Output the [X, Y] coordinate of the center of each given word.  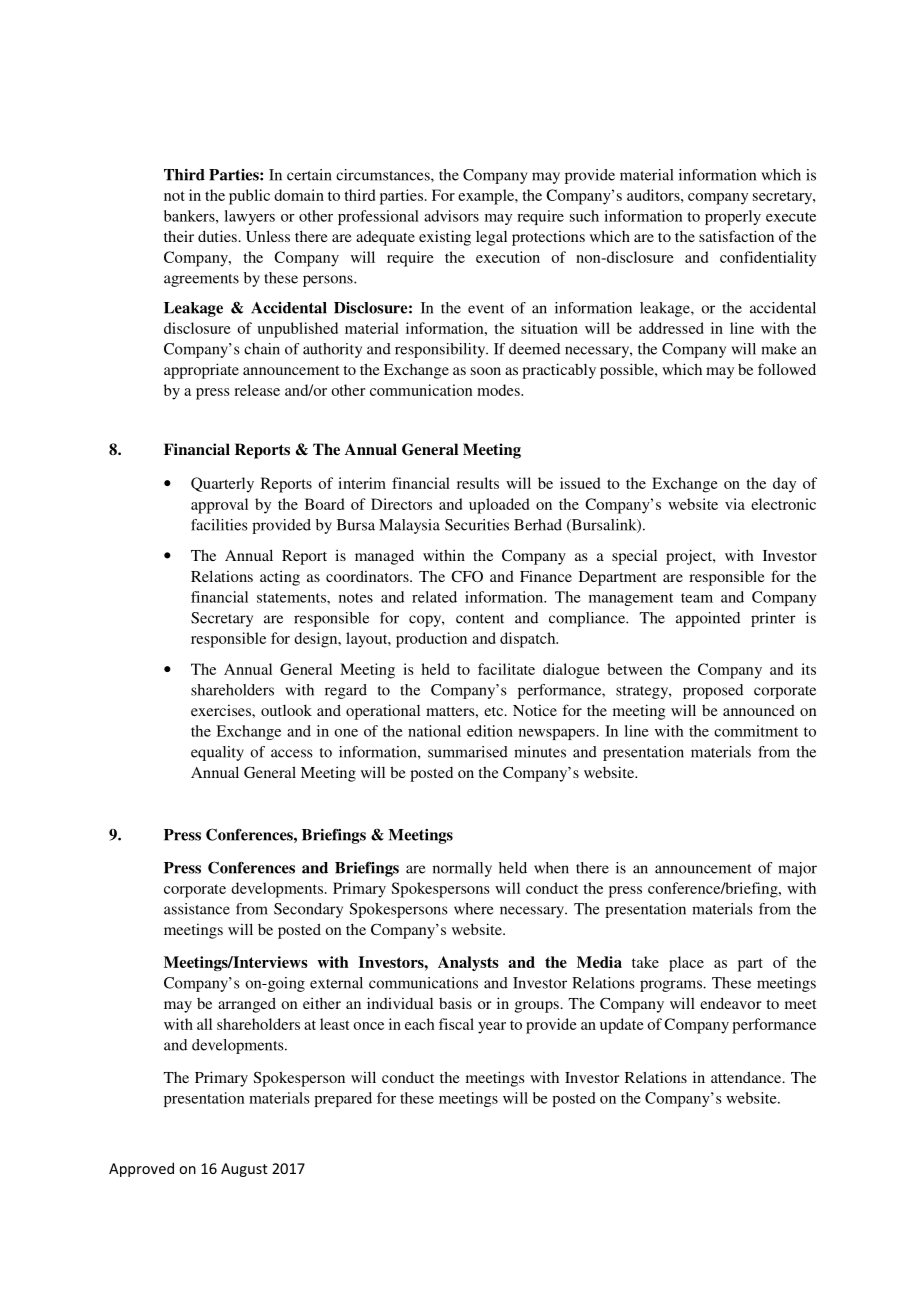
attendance [747, 1077]
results [478, 483]
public [249, 197]
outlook [286, 710]
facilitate [506, 669]
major [797, 869]
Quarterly [222, 485]
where [473, 909]
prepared [343, 1099]
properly [733, 217]
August [244, 1170]
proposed [713, 691]
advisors [451, 216]
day [784, 485]
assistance [197, 909]
